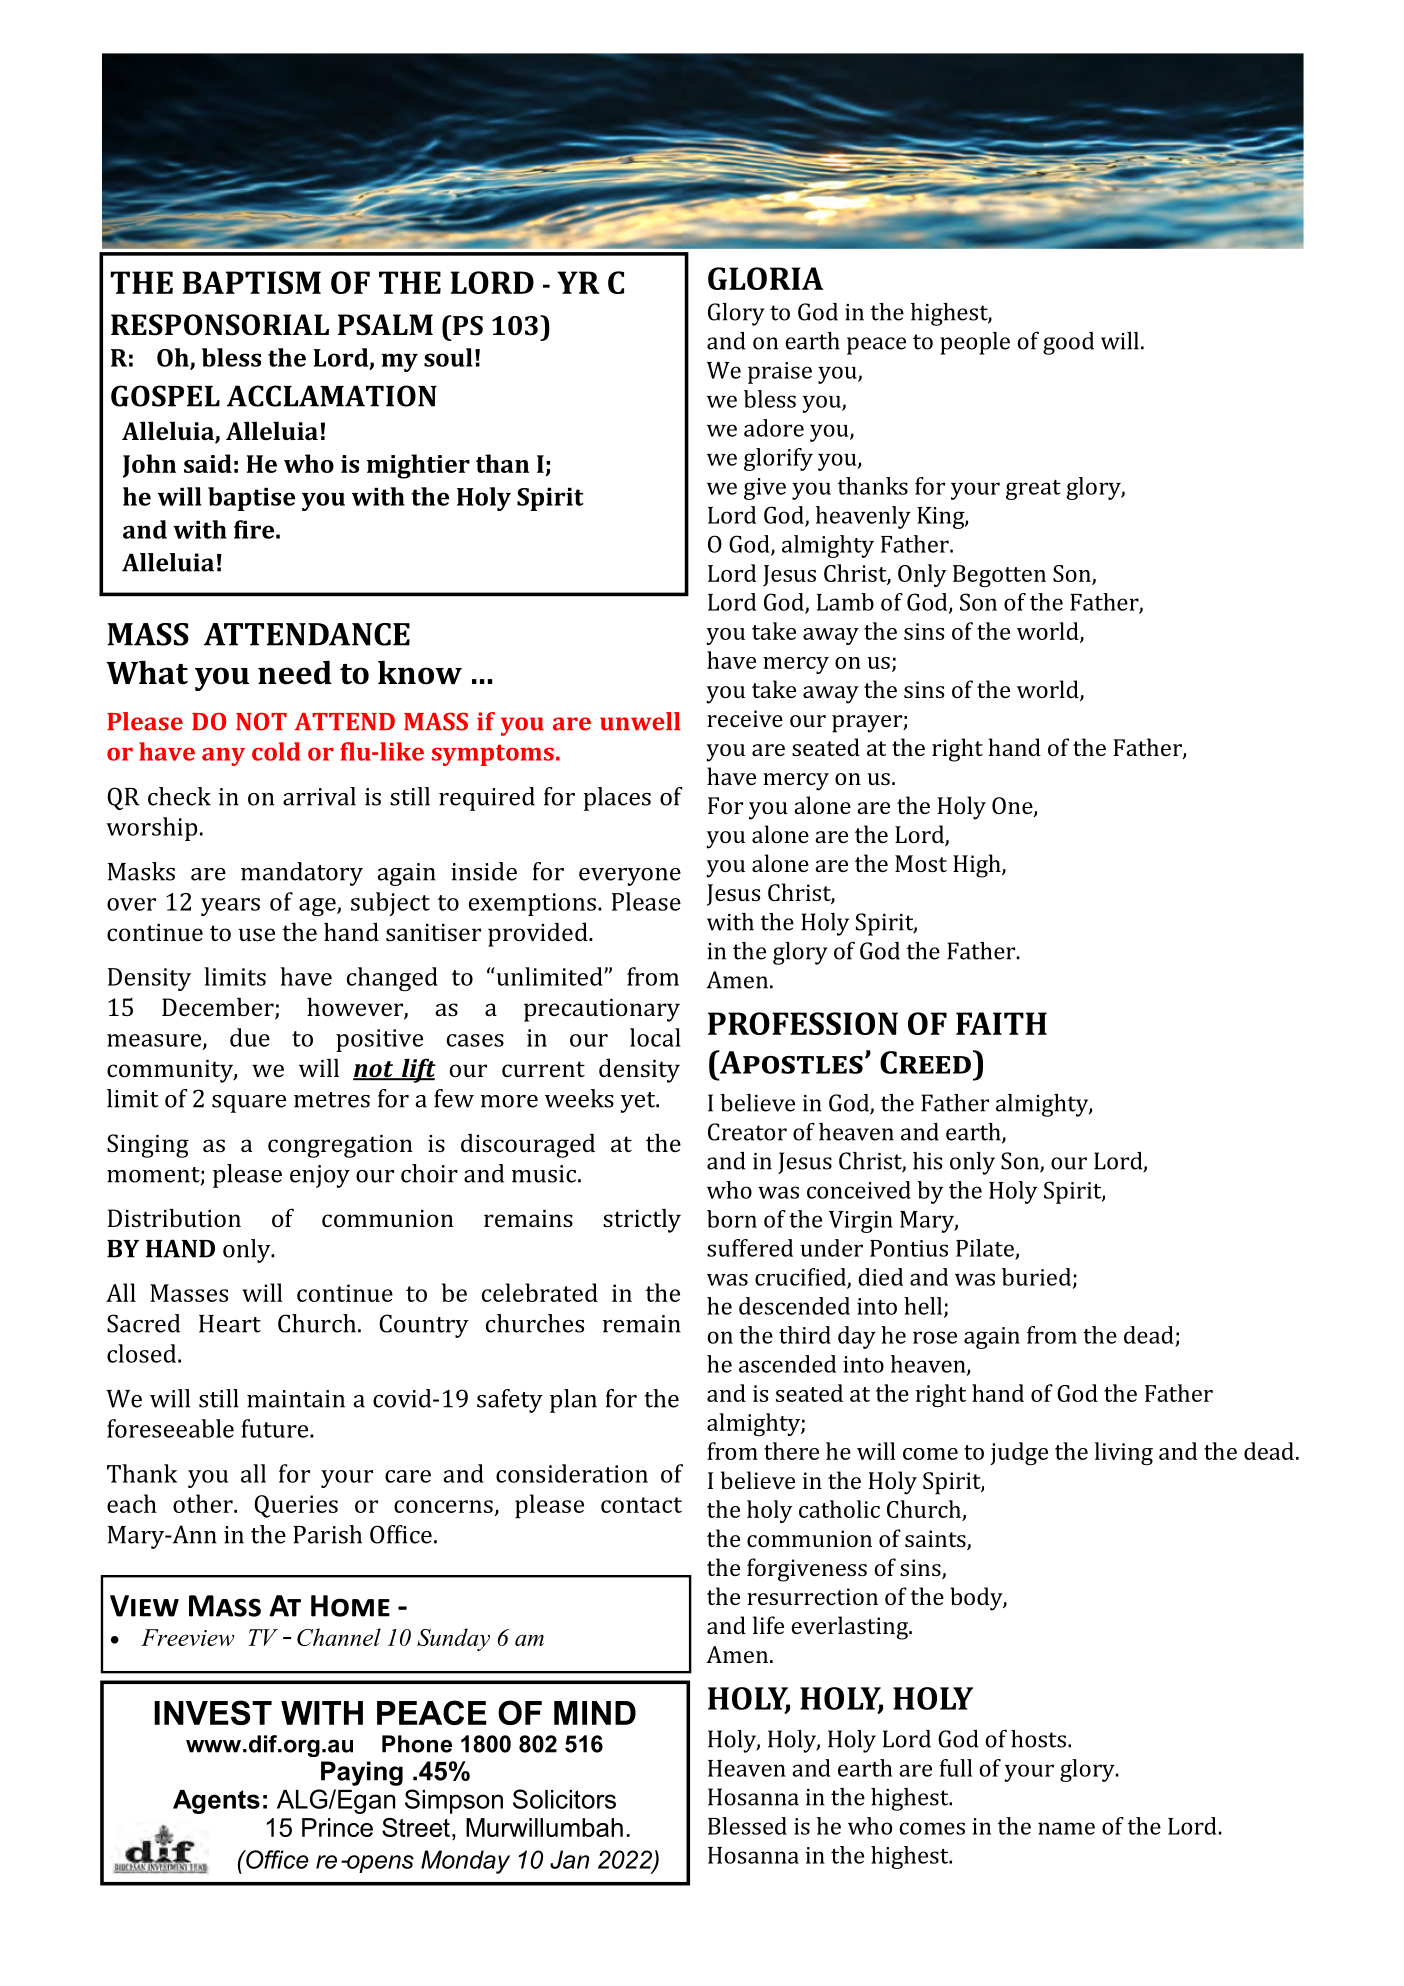 The width and height of the image is (1404, 1986). I want to click on Agents, so click(216, 1802).
